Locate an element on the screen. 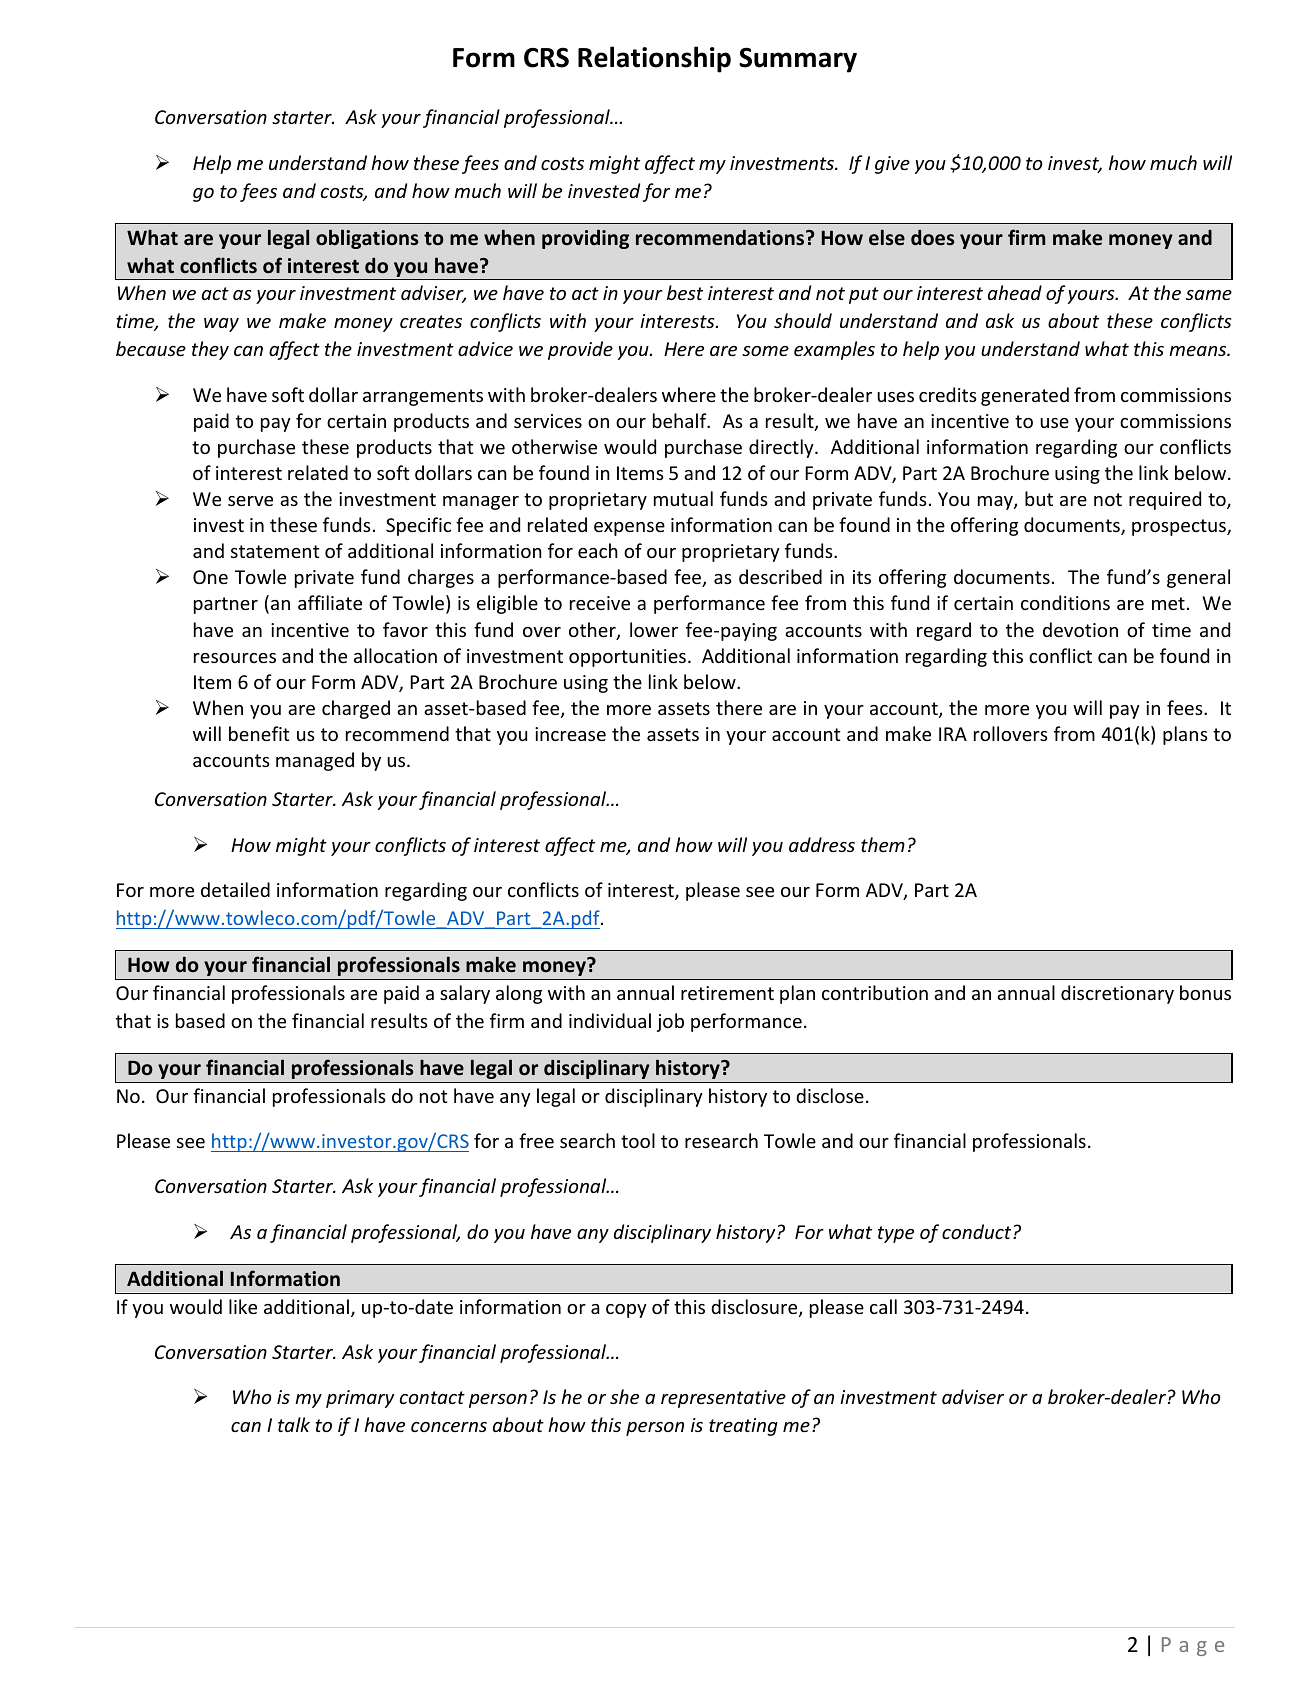  give is located at coordinates (892, 165).
